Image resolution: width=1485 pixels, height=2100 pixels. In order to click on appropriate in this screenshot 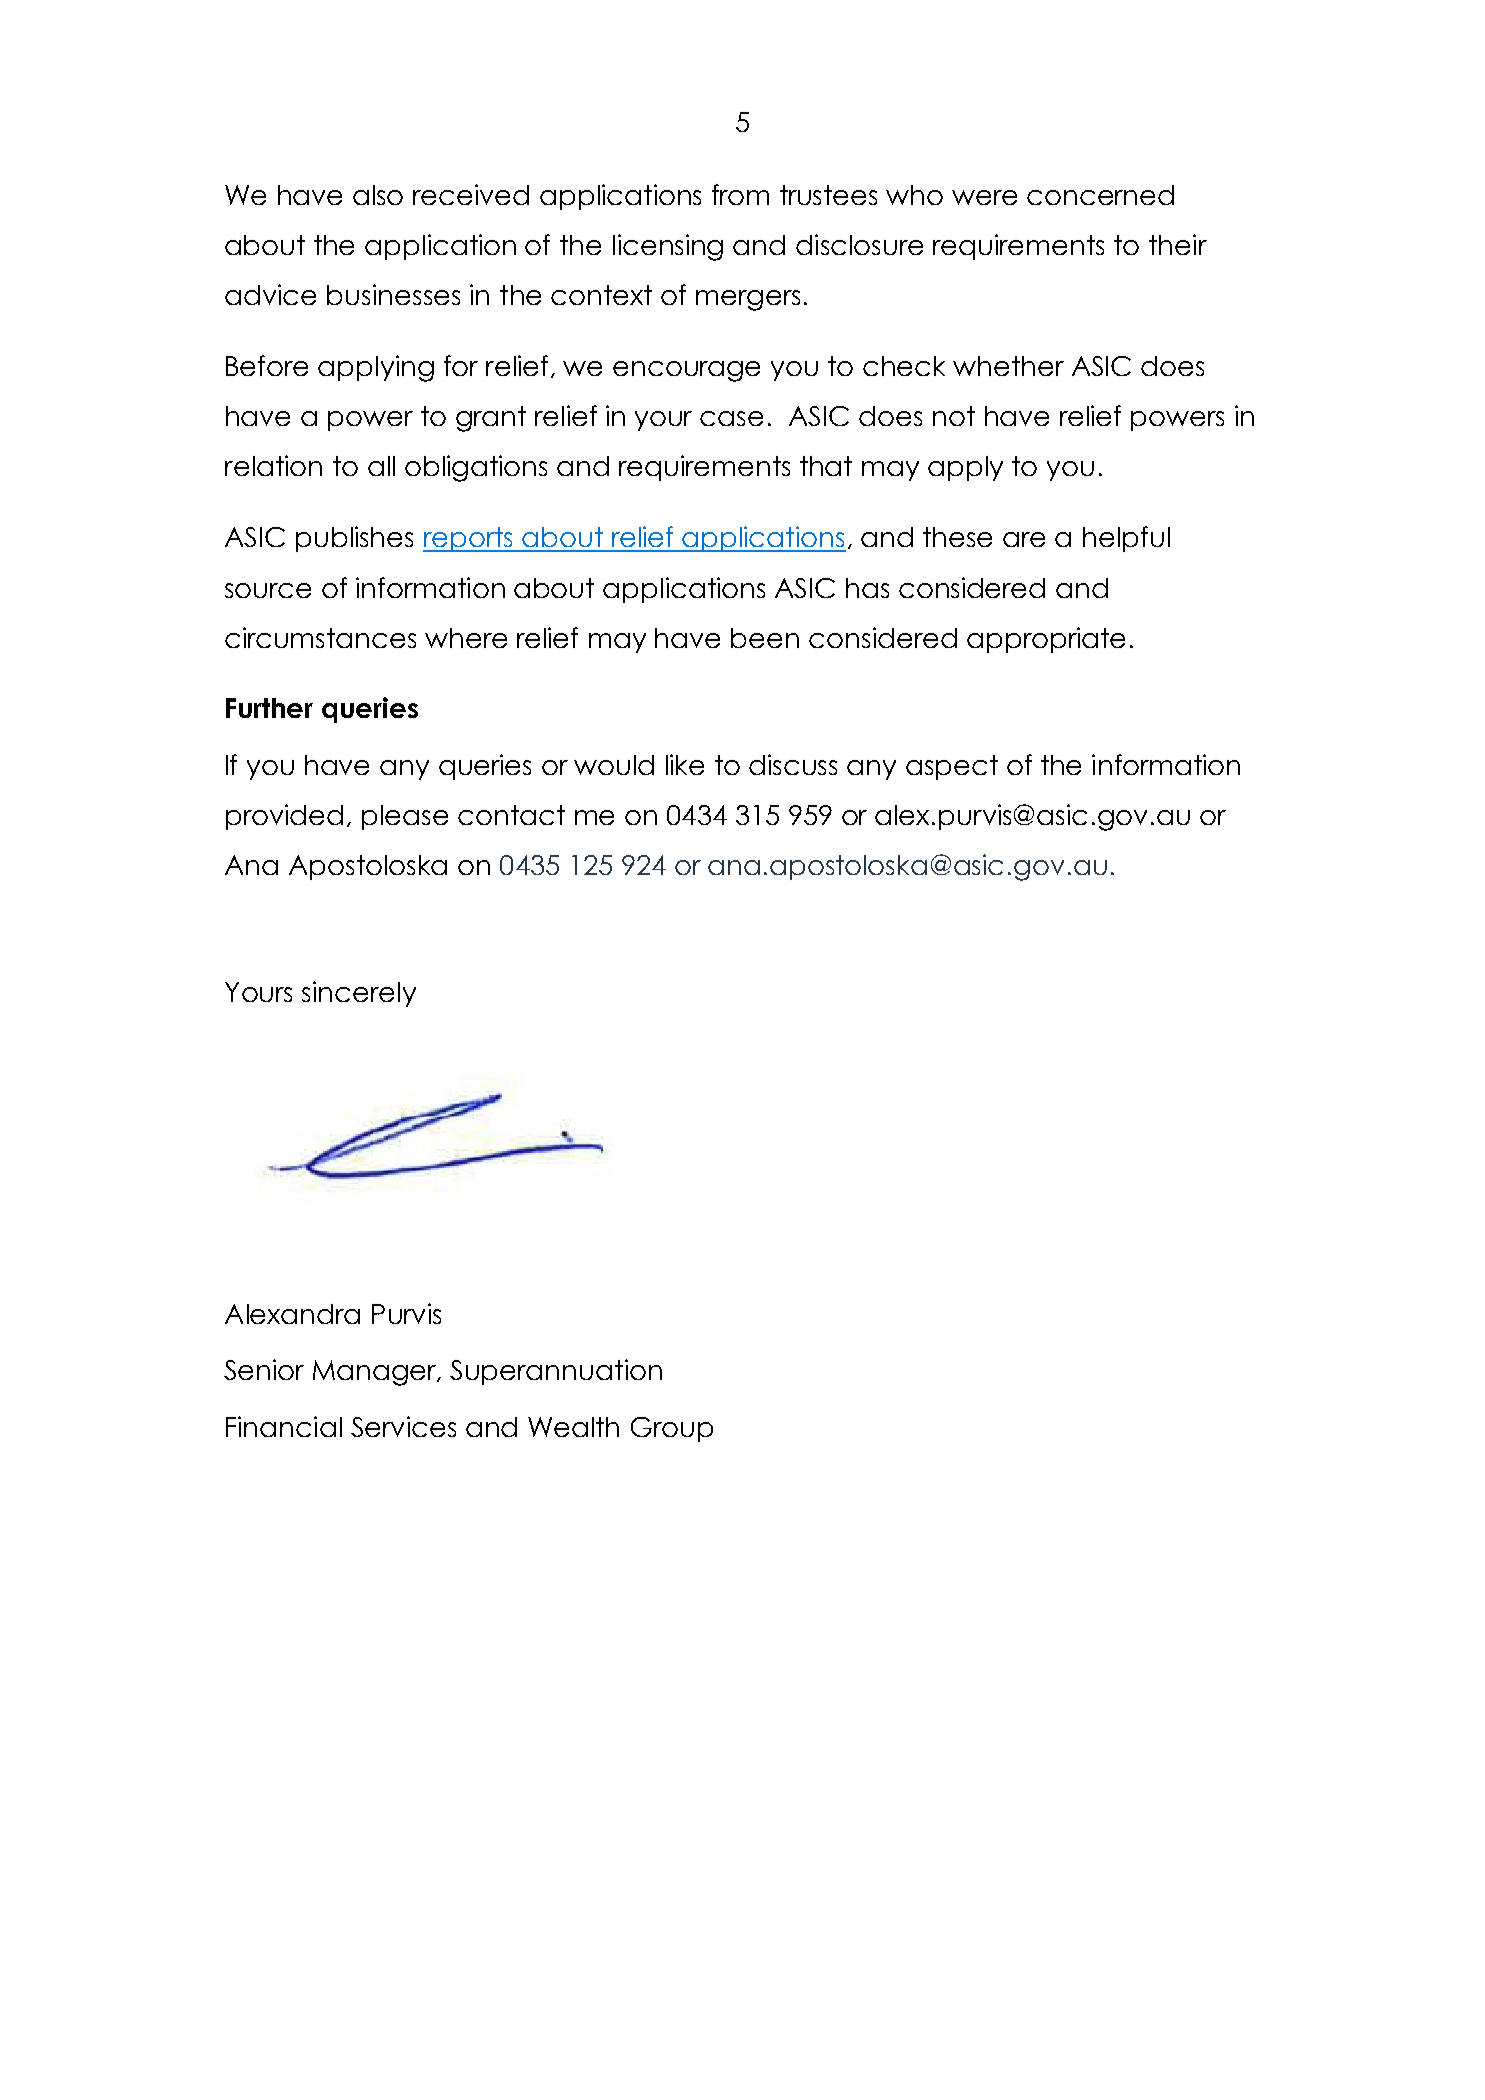, I will do `click(1046, 640)`.
